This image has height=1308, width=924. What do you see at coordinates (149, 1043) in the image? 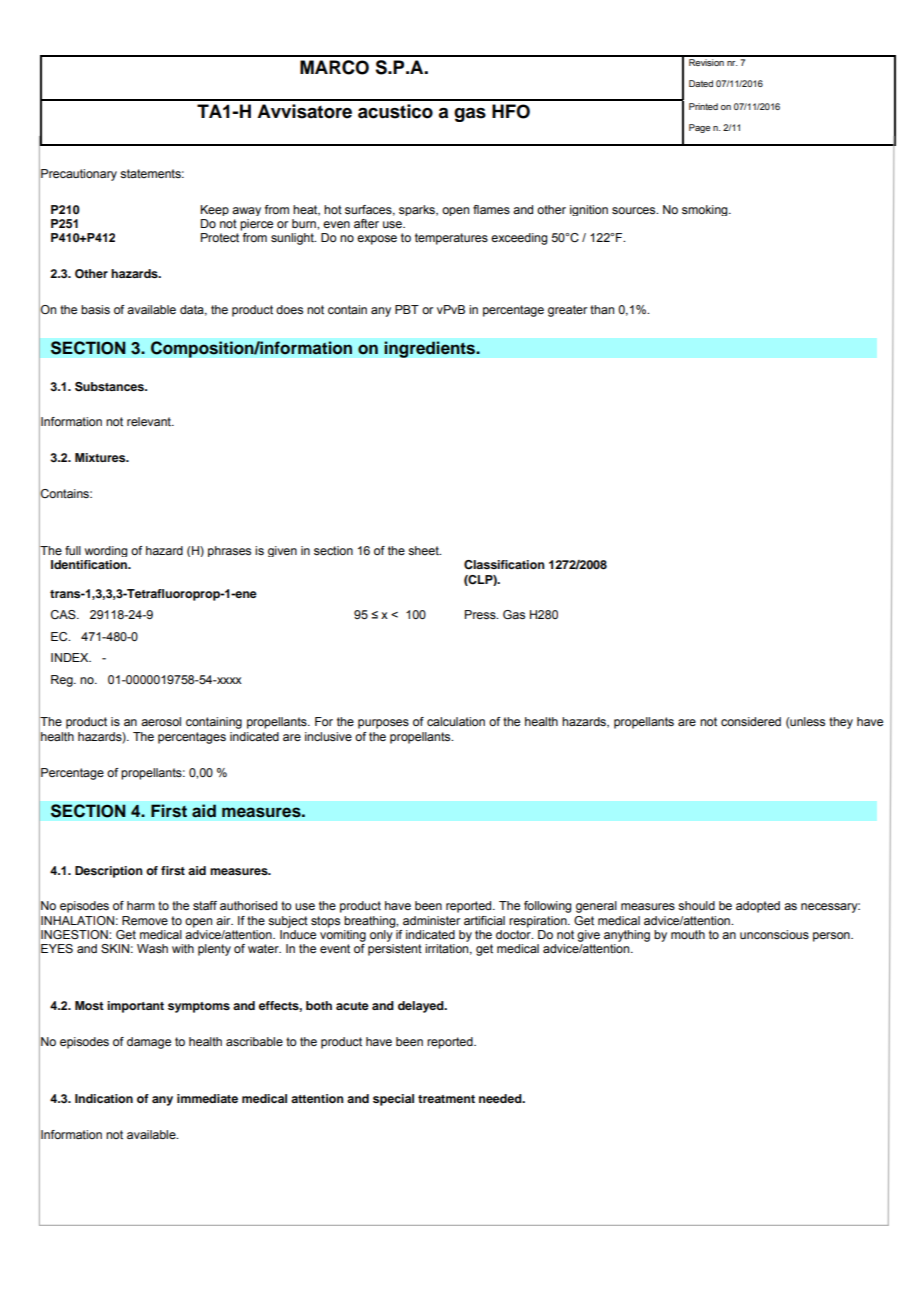
I see `damage` at bounding box center [149, 1043].
